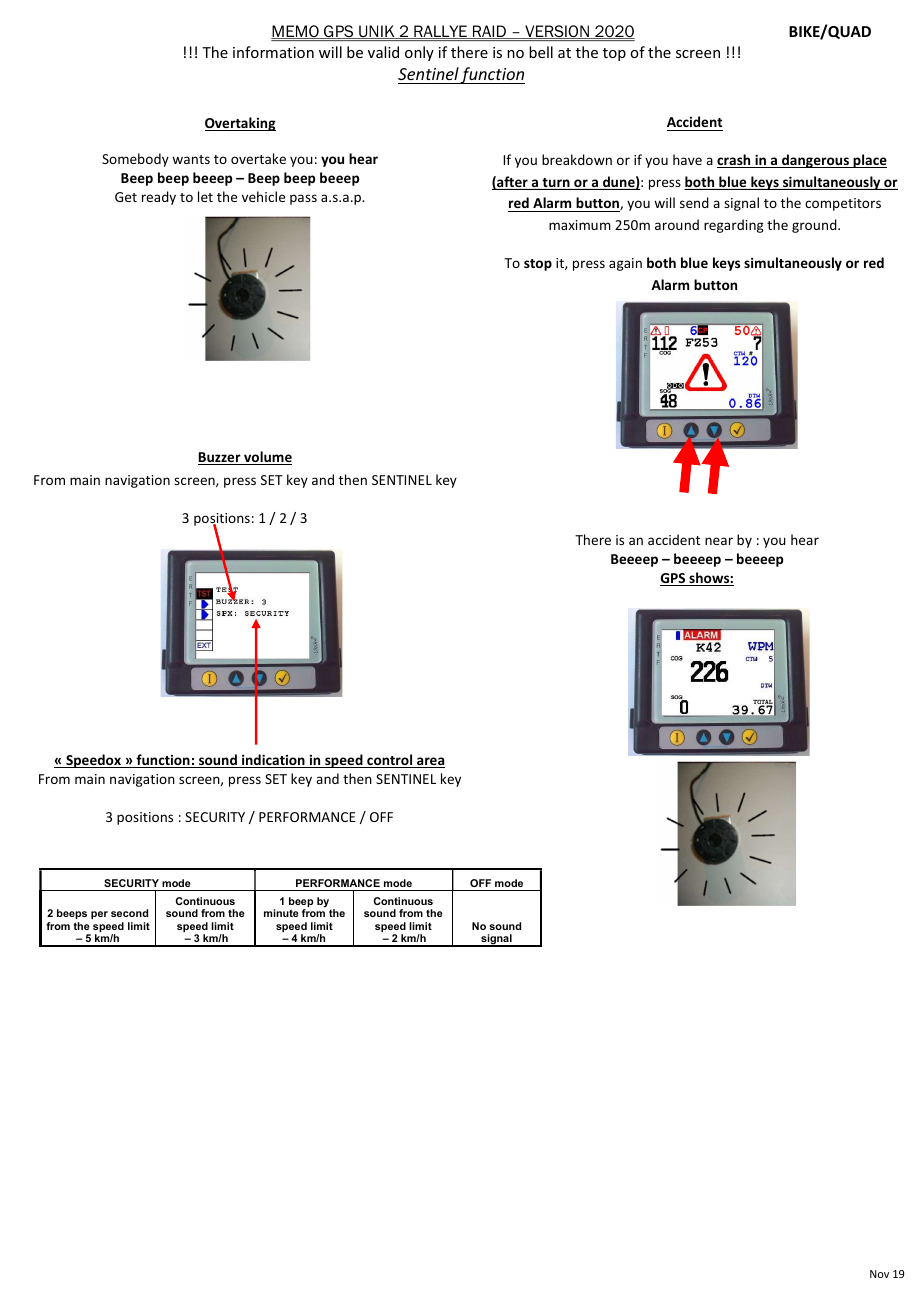 The width and height of the page is (924, 1308). What do you see at coordinates (273, 52) in the page?
I see `information` at bounding box center [273, 52].
